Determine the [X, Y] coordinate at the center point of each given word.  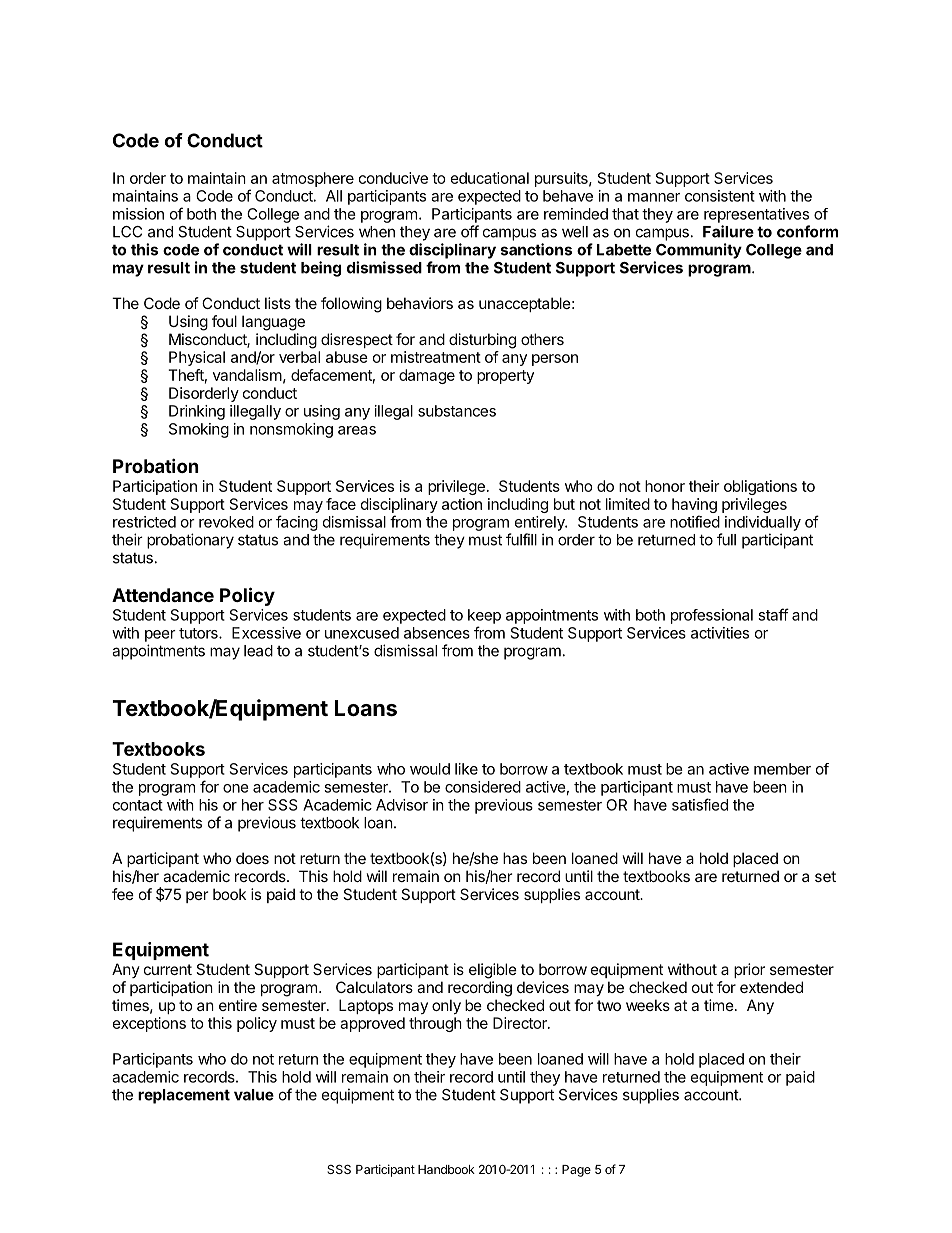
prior [749, 970]
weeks [648, 1005]
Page [576, 1171]
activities [720, 633]
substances [457, 411]
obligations [760, 487]
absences [437, 633]
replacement [184, 1096]
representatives [756, 215]
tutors [199, 633]
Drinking [197, 412]
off [470, 231]
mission [138, 214]
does [252, 858]
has [515, 858]
